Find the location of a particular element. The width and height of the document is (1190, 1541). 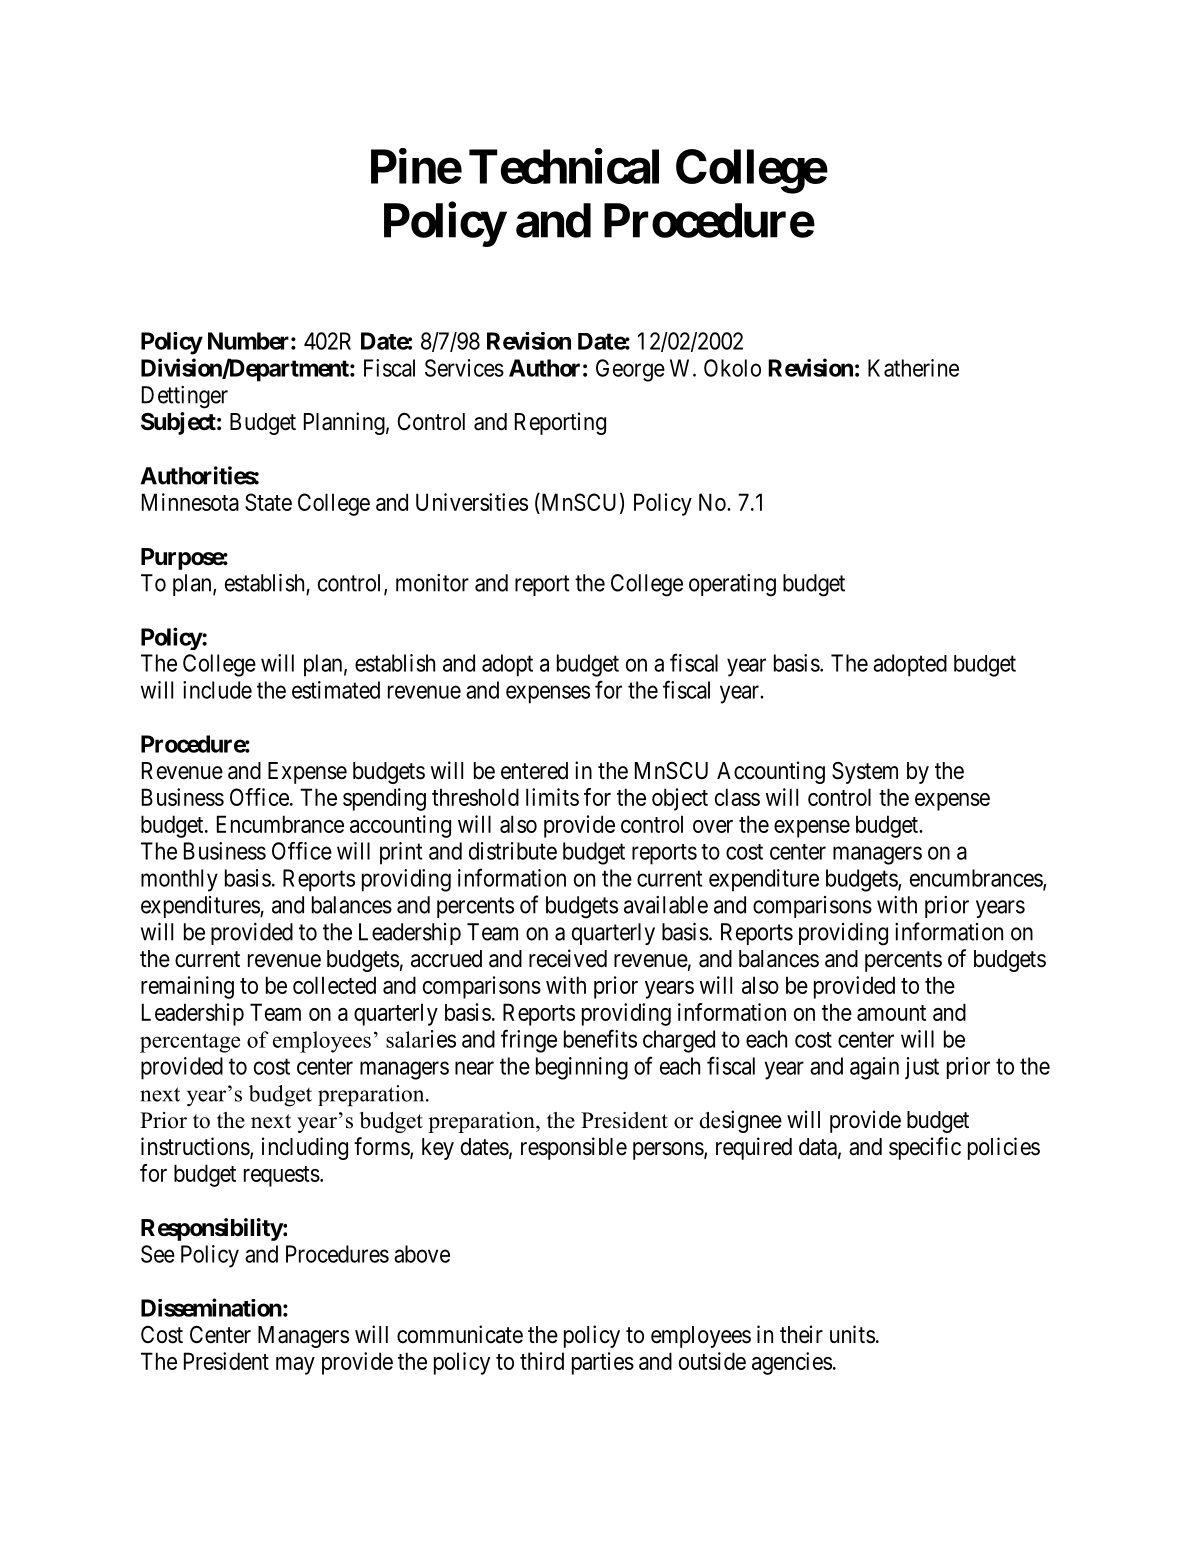

State is located at coordinates (268, 502).
